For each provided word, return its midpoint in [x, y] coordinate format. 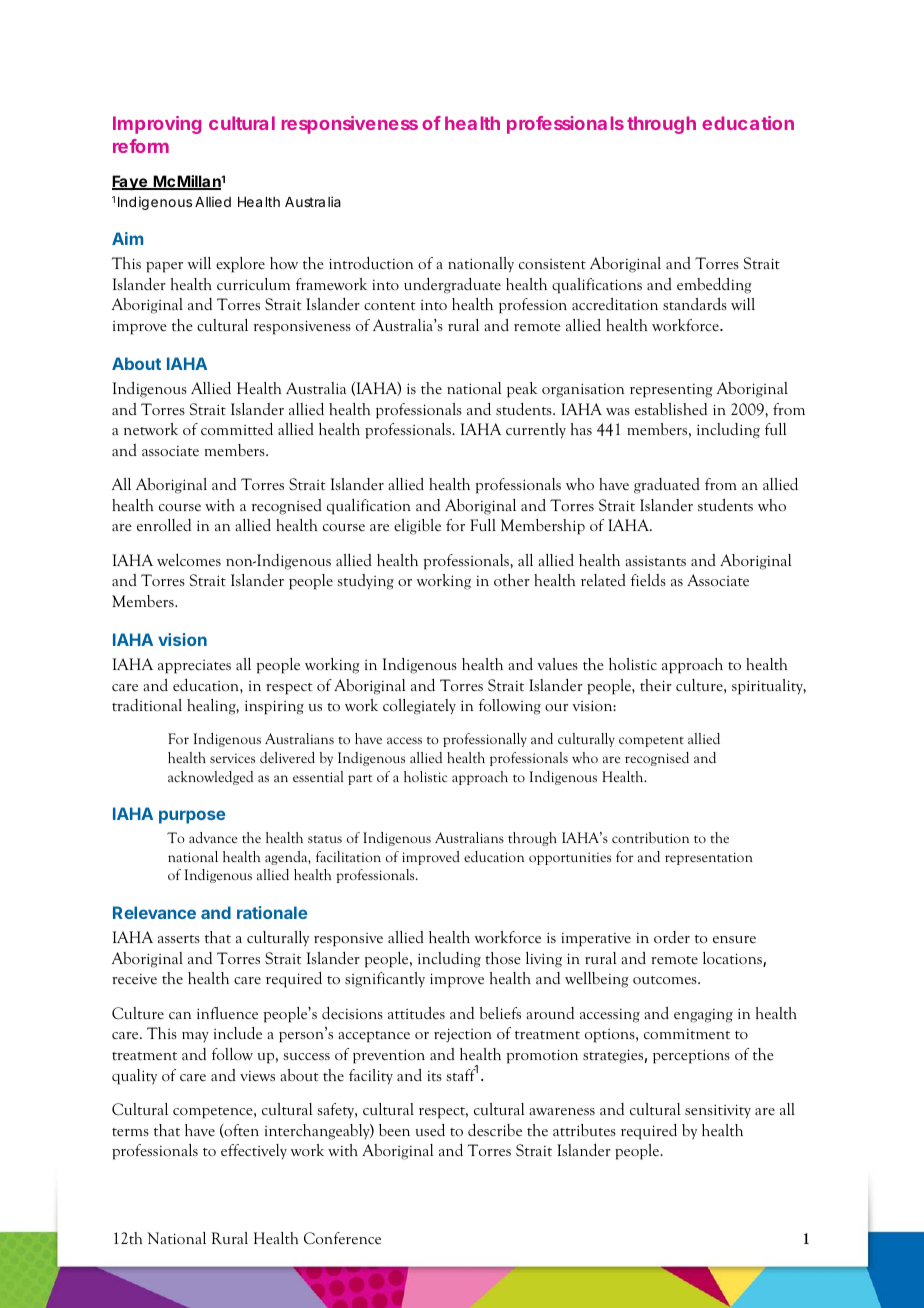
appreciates [194, 667]
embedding [714, 286]
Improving [157, 125]
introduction [371, 263]
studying [365, 582]
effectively [254, 1152]
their [656, 685]
